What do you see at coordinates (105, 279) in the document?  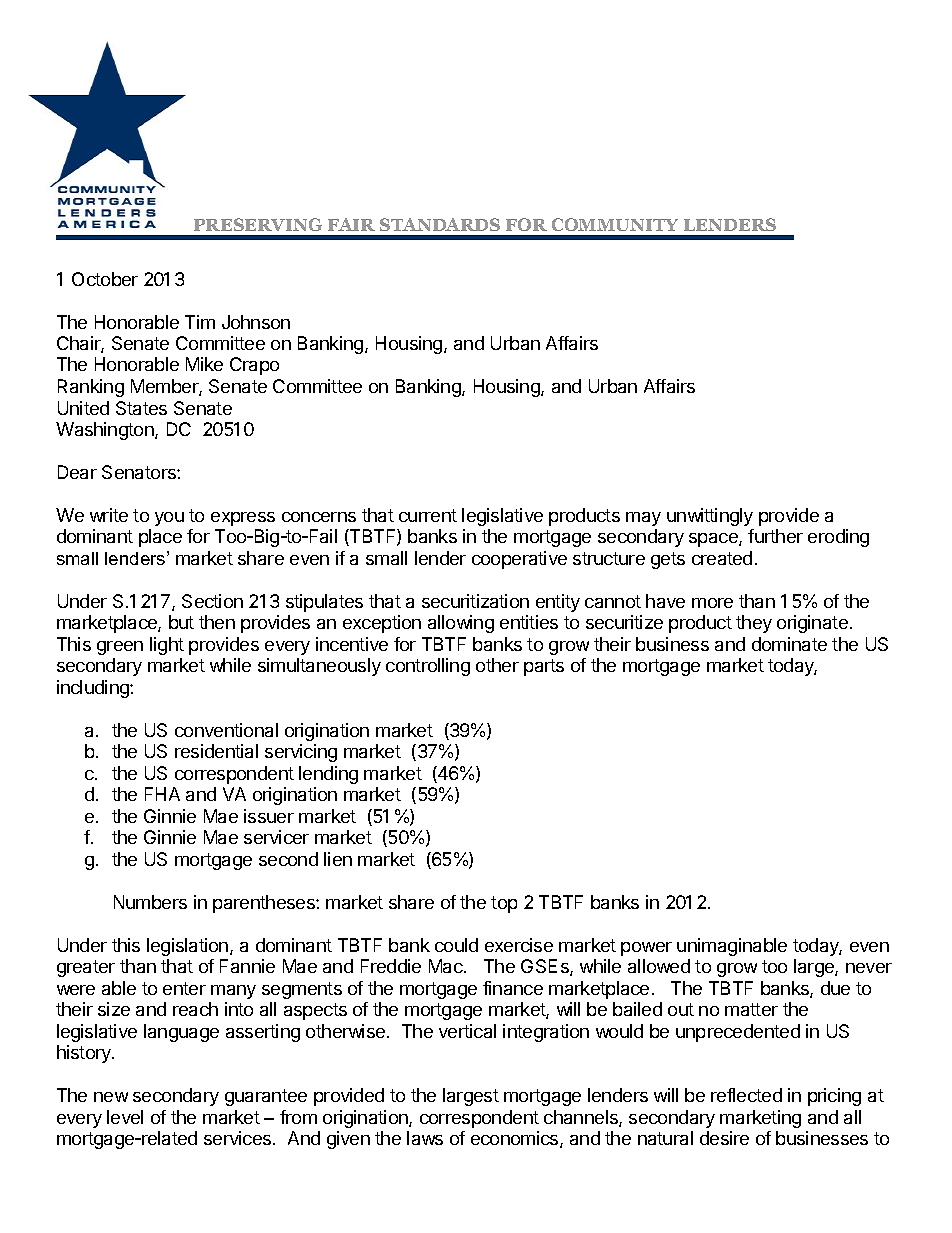 I see `October` at bounding box center [105, 279].
